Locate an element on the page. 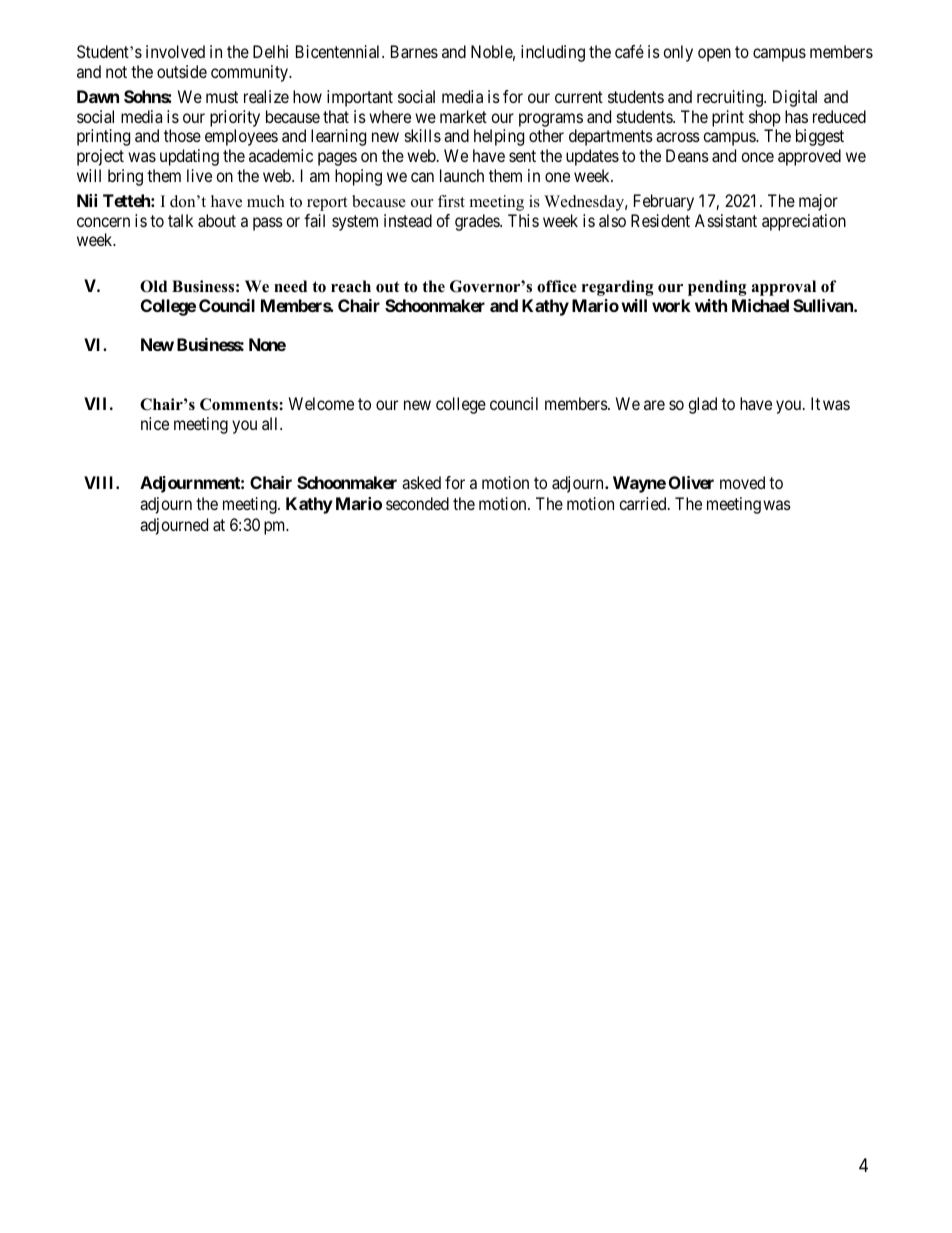 The width and height of the page is (952, 1233). Michael is located at coordinates (760, 305).
